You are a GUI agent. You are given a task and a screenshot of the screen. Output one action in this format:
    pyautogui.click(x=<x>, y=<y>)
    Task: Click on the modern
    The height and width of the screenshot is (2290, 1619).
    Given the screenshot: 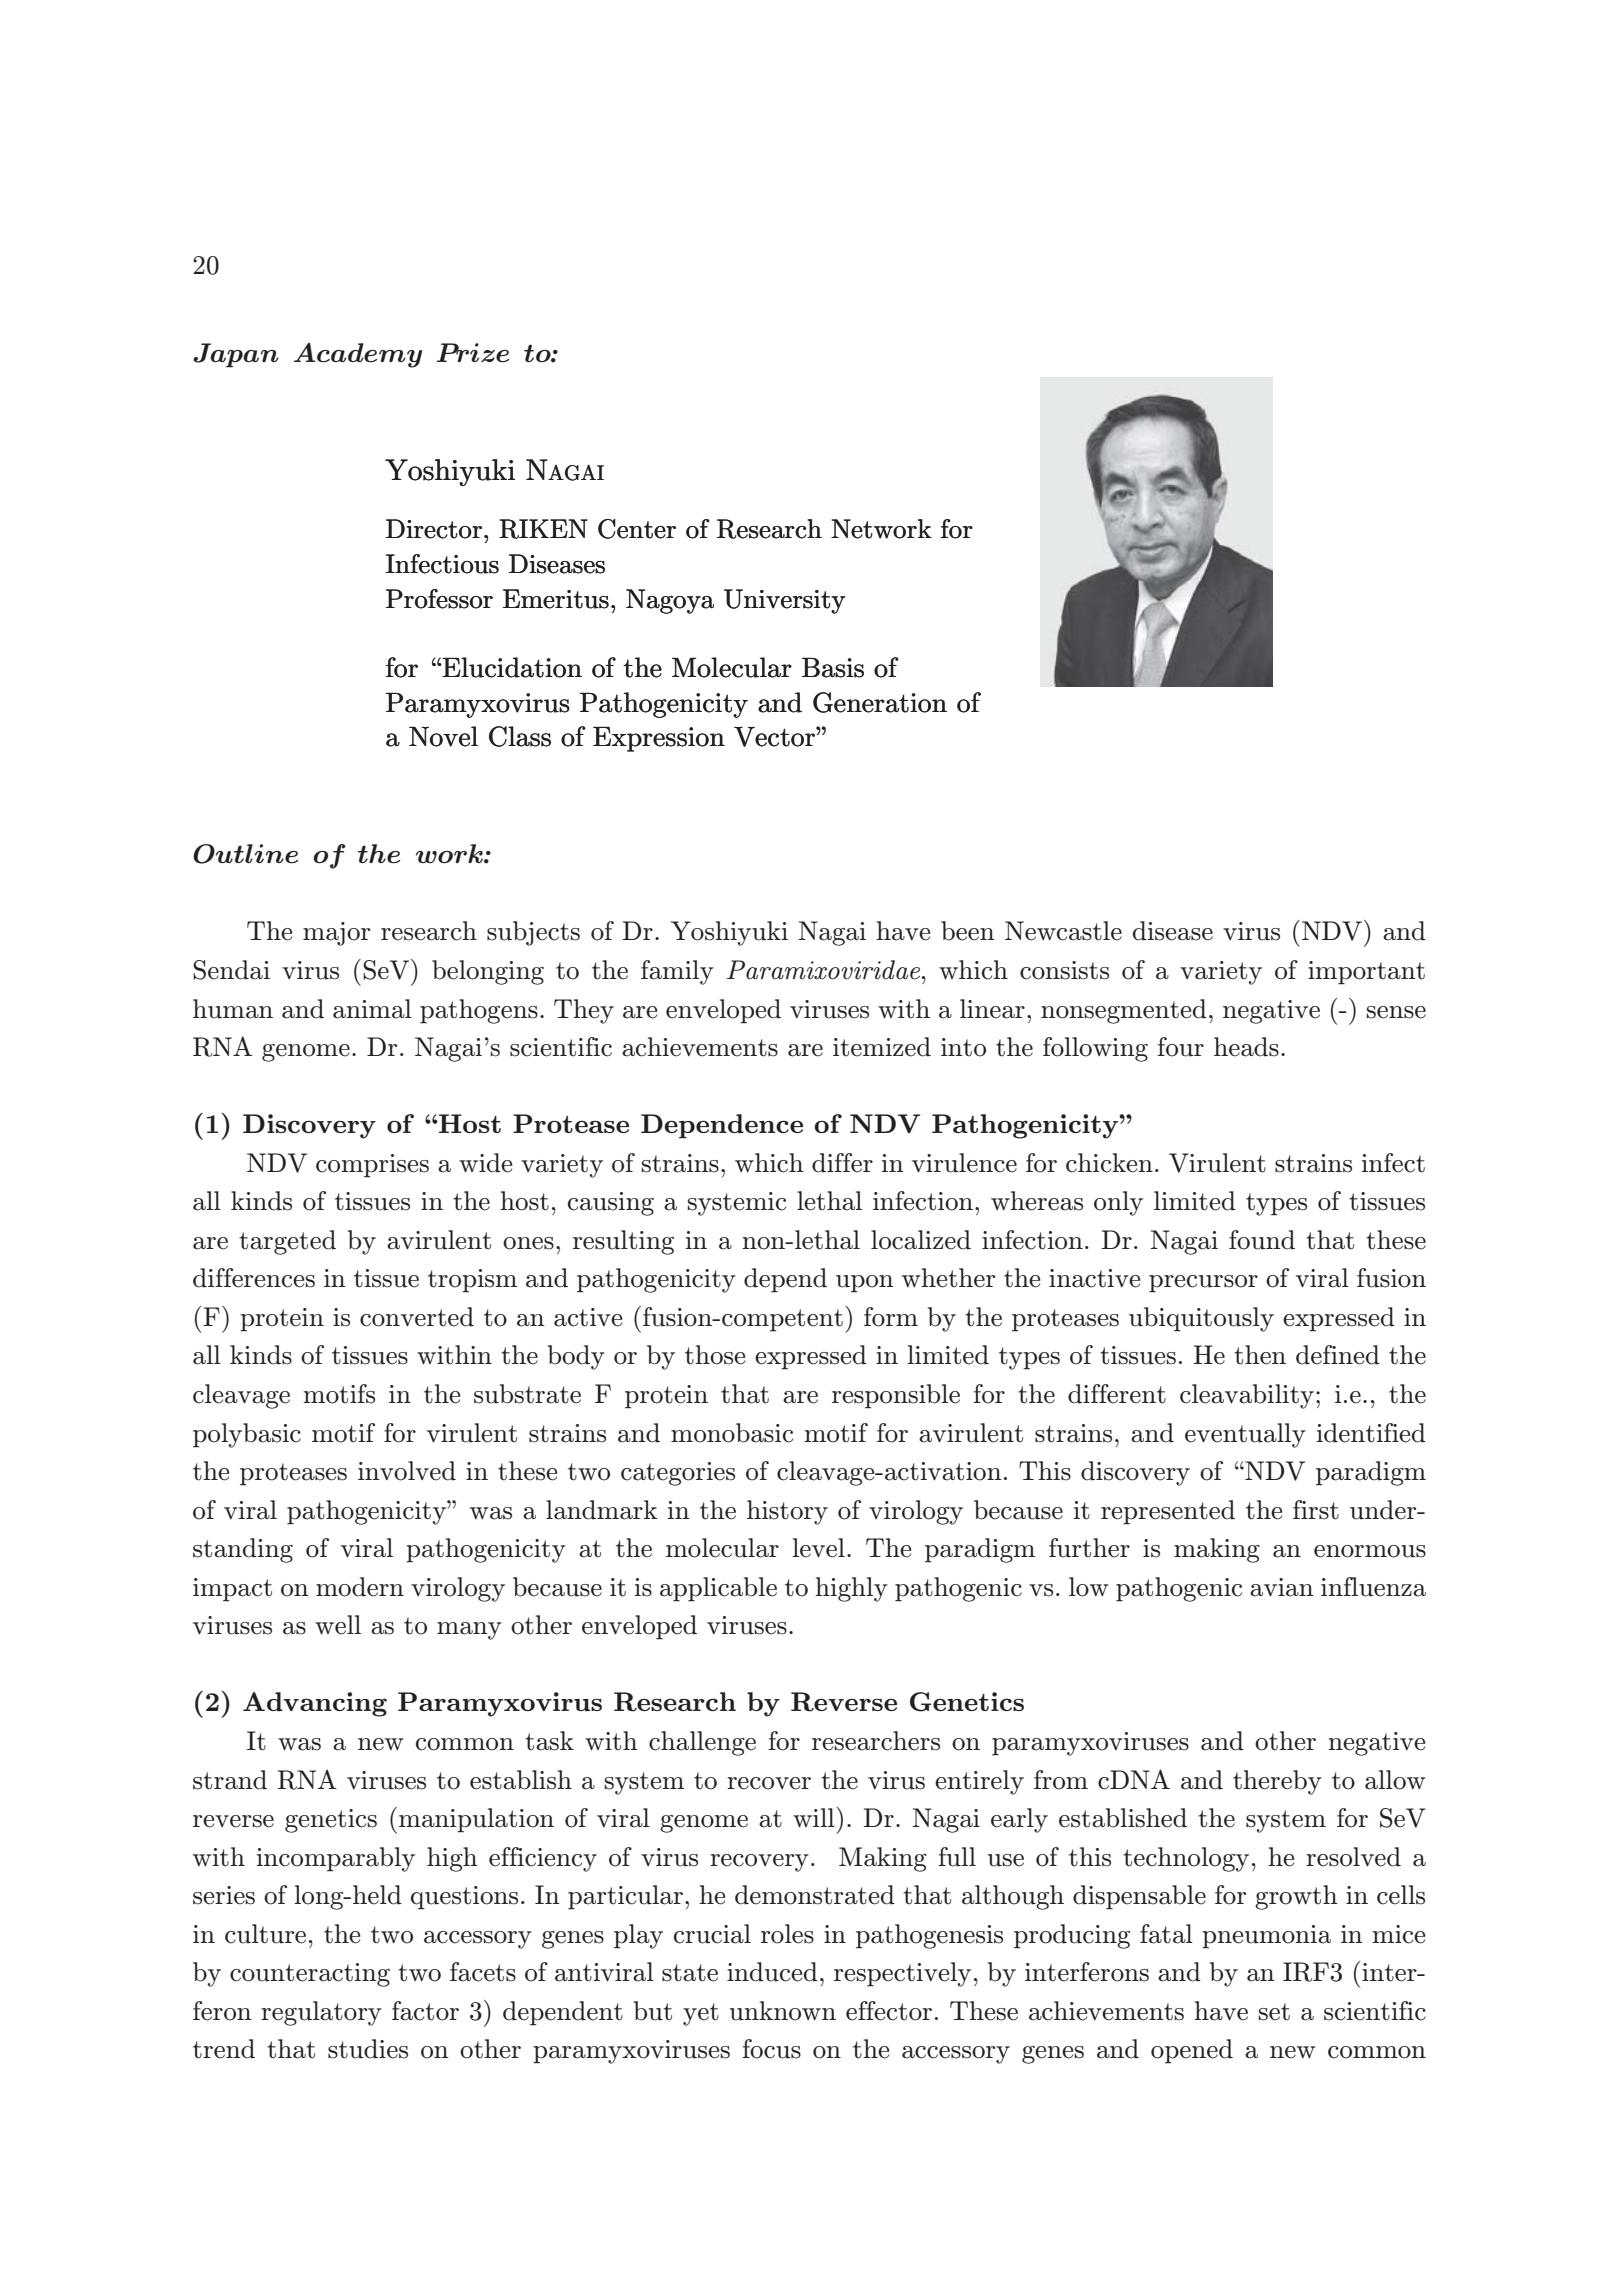 What is the action you would take?
    pyautogui.click(x=360, y=1587)
